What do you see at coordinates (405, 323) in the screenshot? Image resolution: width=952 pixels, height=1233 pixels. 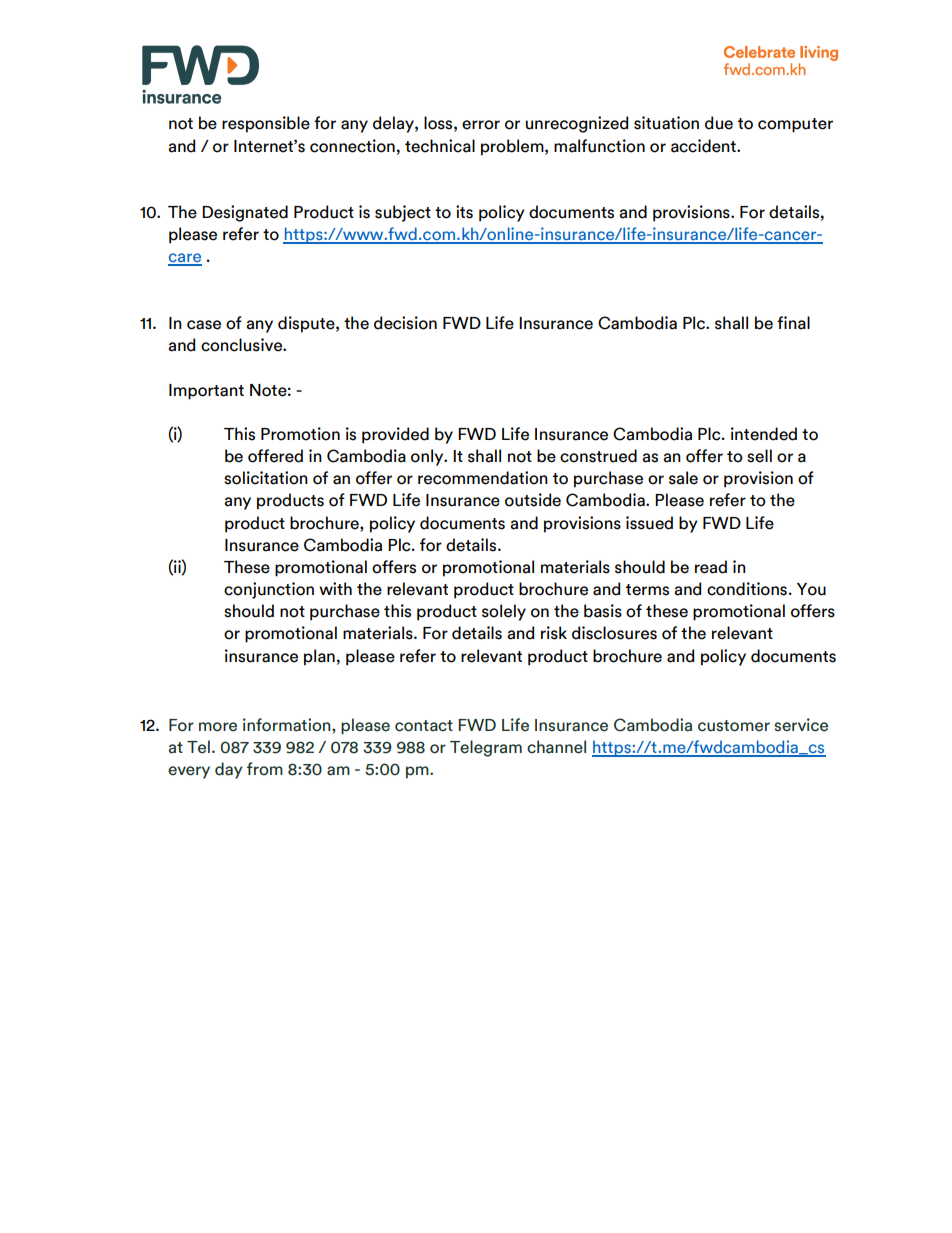 I see `decision` at bounding box center [405, 323].
